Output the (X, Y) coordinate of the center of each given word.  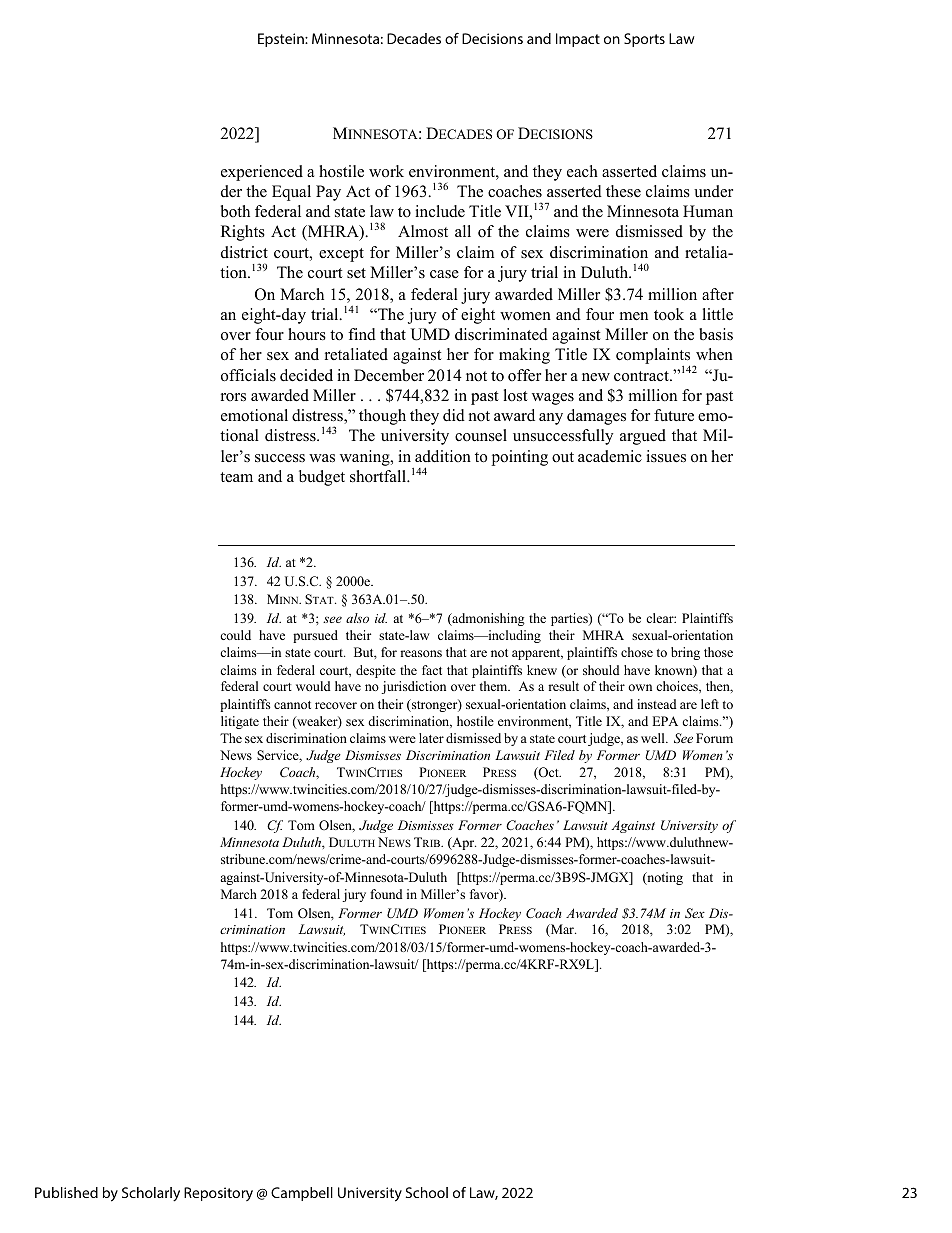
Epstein (282, 40)
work (386, 171)
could (235, 635)
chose (637, 652)
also (357, 618)
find (362, 334)
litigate (240, 722)
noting (664, 878)
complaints (654, 357)
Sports (644, 40)
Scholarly (151, 1194)
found (386, 894)
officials (248, 375)
